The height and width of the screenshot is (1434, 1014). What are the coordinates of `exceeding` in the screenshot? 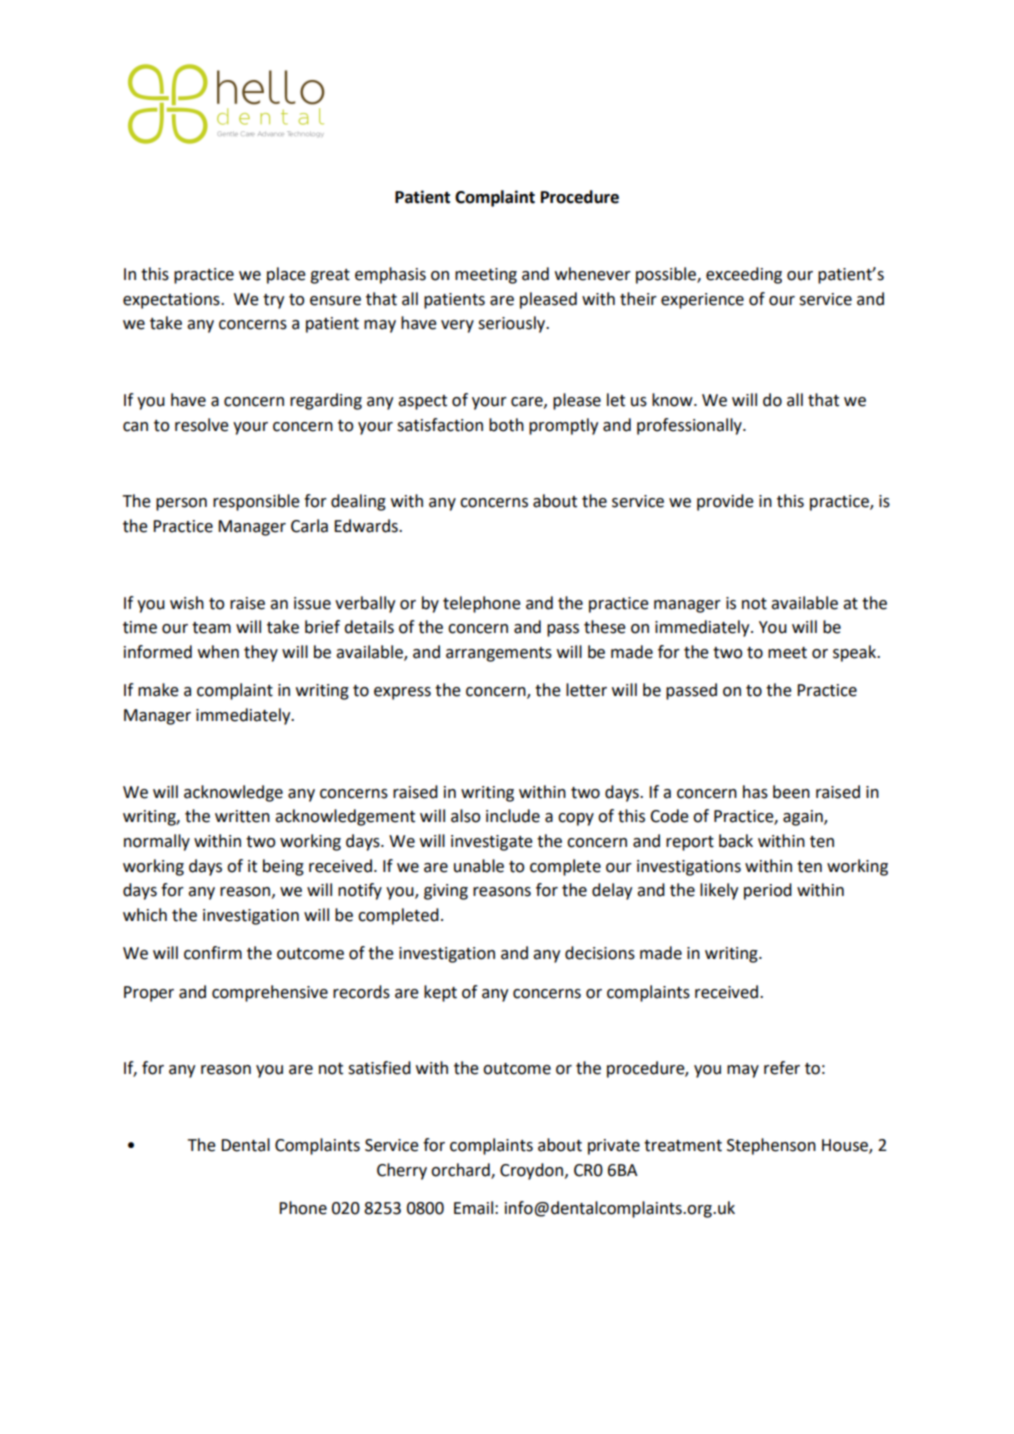 It's located at (744, 275).
